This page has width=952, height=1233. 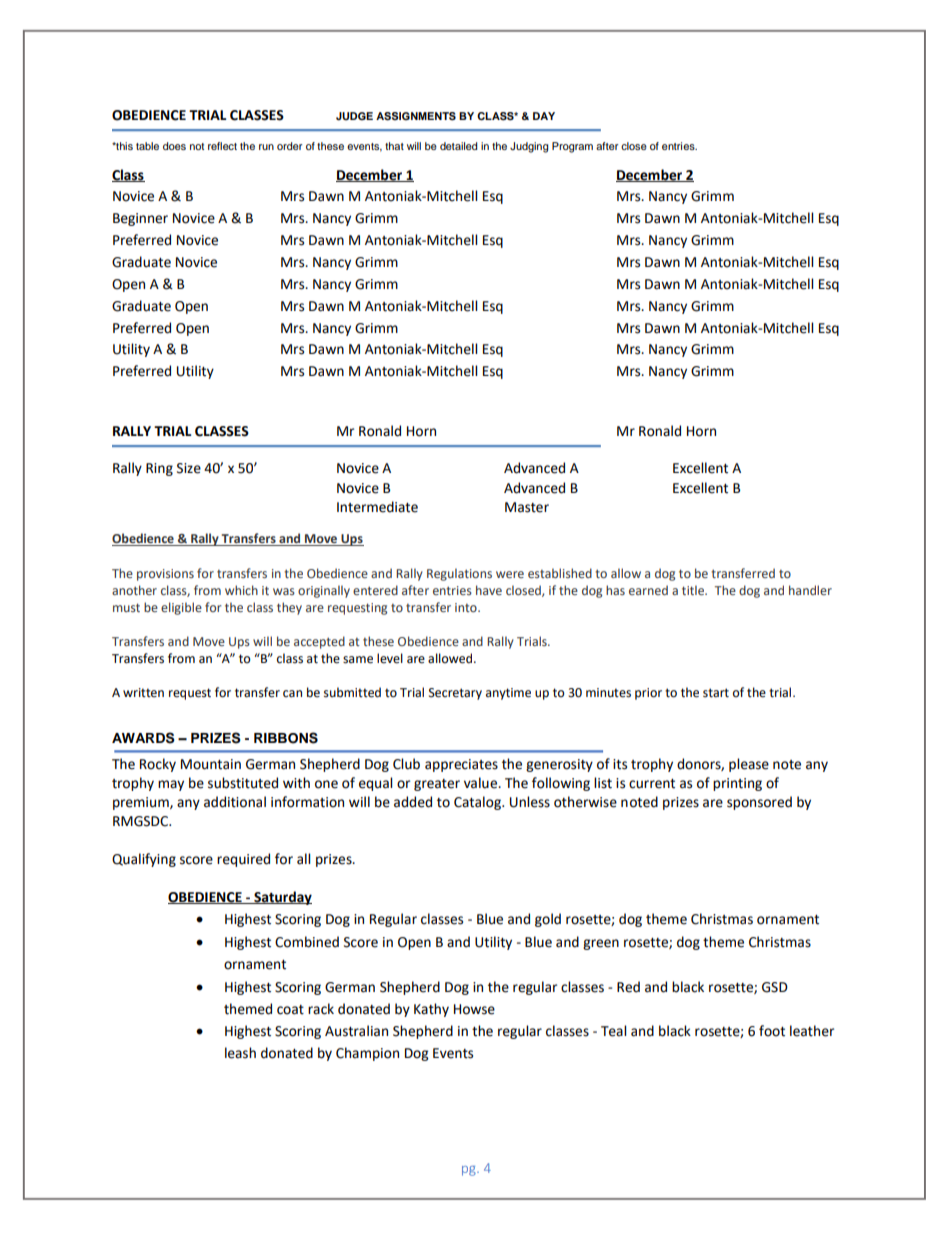 I want to click on Secretary, so click(x=455, y=694).
